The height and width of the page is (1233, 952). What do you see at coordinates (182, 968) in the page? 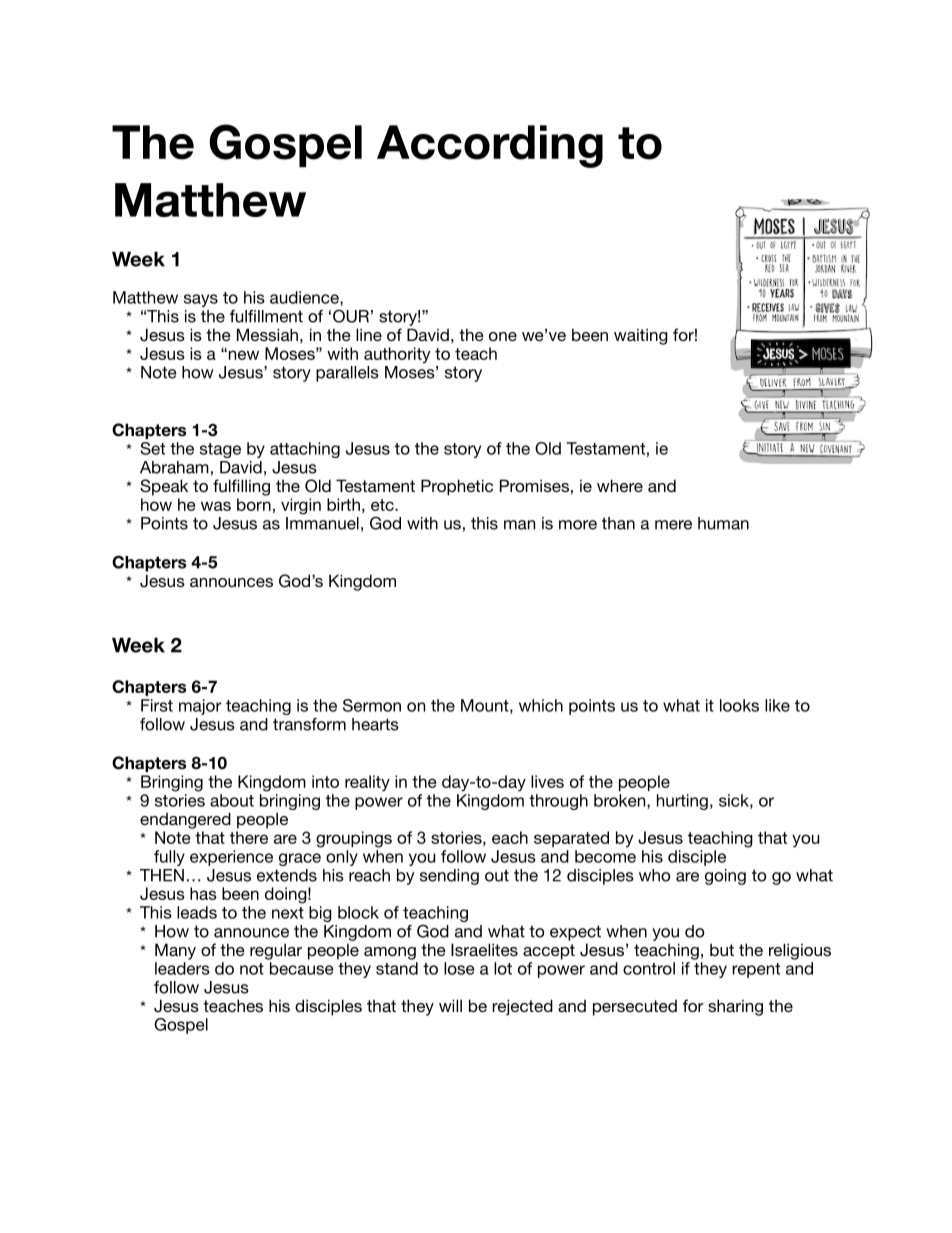
I see `leaders` at bounding box center [182, 968].
